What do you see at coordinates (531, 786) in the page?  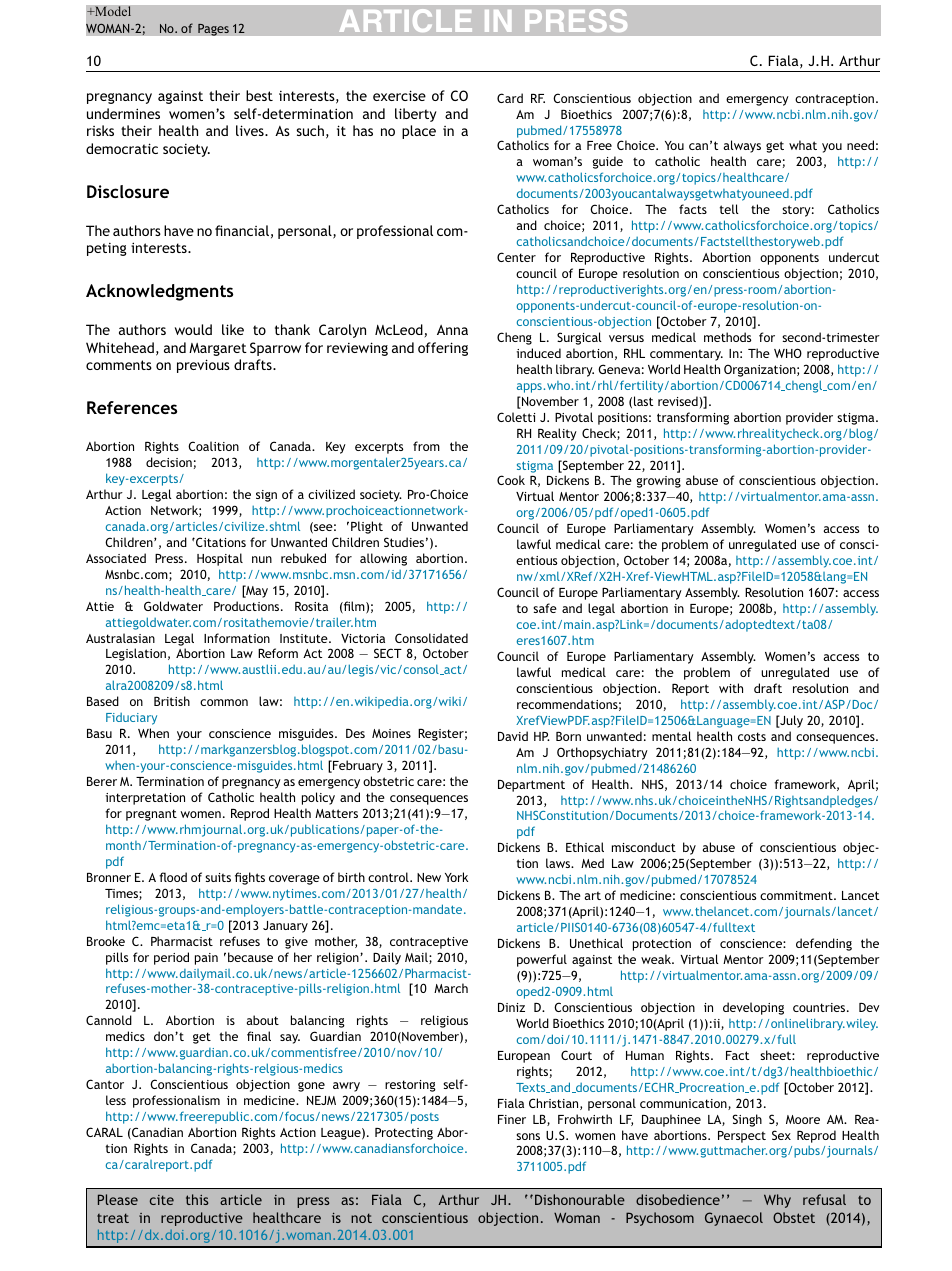 I see `Department` at bounding box center [531, 786].
